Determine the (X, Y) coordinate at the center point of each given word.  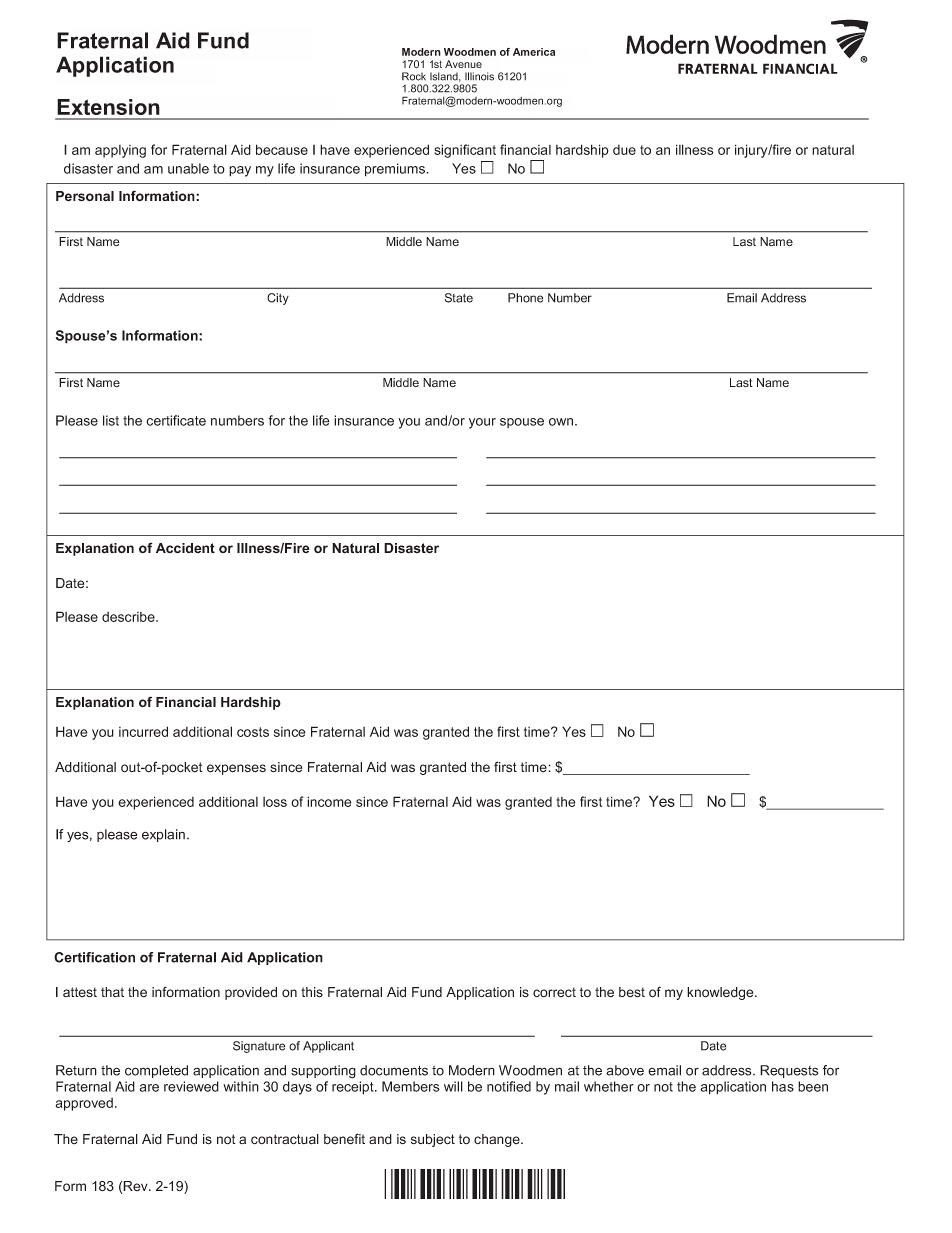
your (482, 423)
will (453, 1086)
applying (120, 151)
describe (129, 617)
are (149, 1088)
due (624, 150)
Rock (414, 76)
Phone (525, 298)
